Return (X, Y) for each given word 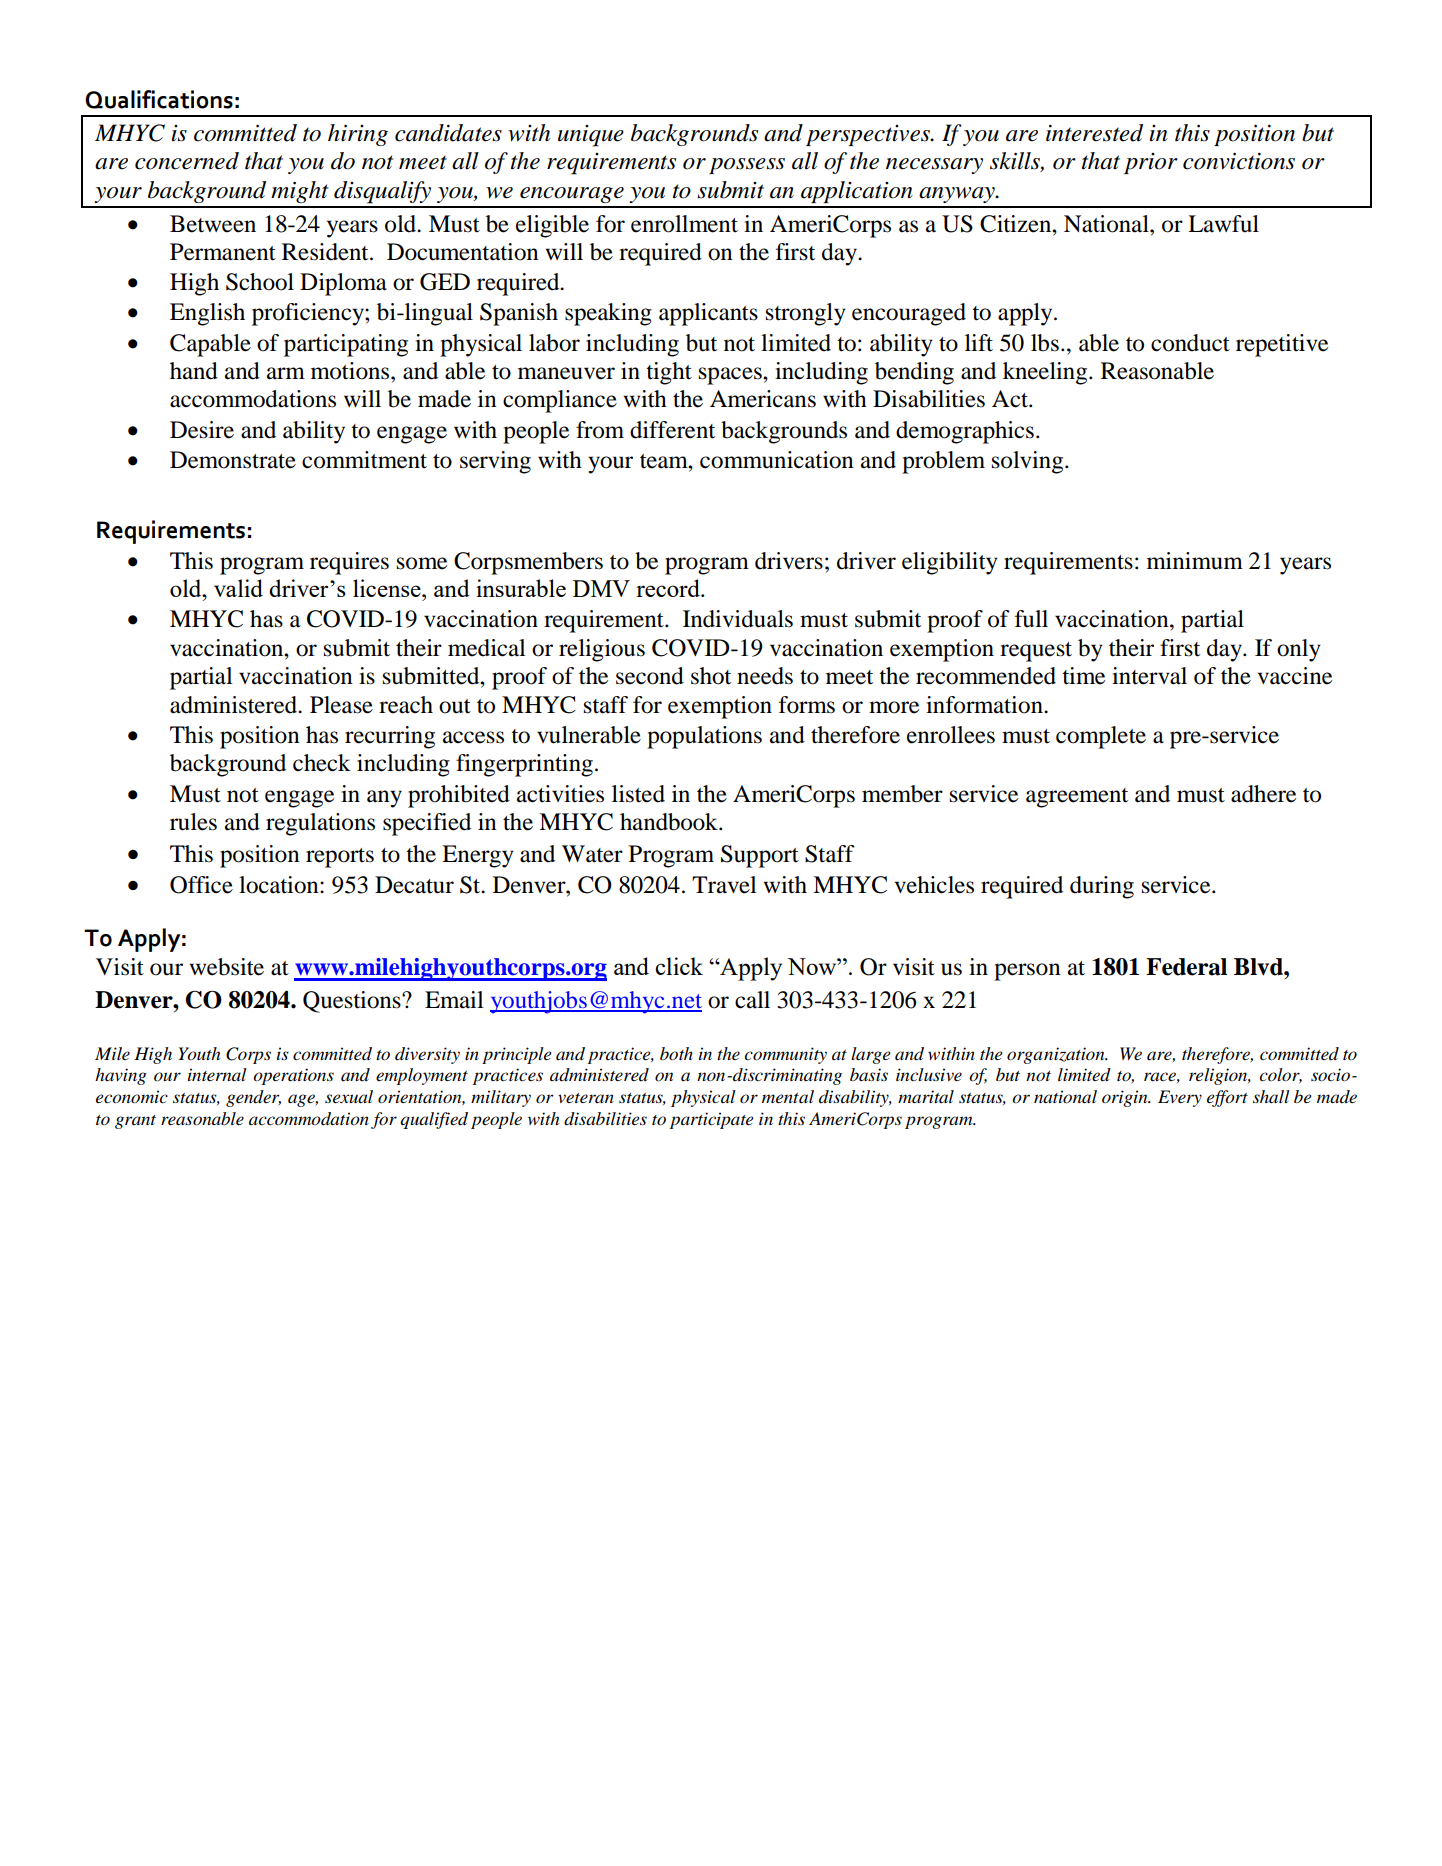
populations (704, 737)
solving (1029, 462)
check (322, 763)
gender (253, 1098)
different (672, 430)
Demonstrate (233, 460)
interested (1094, 133)
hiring (358, 135)
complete (1101, 737)
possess (747, 166)
